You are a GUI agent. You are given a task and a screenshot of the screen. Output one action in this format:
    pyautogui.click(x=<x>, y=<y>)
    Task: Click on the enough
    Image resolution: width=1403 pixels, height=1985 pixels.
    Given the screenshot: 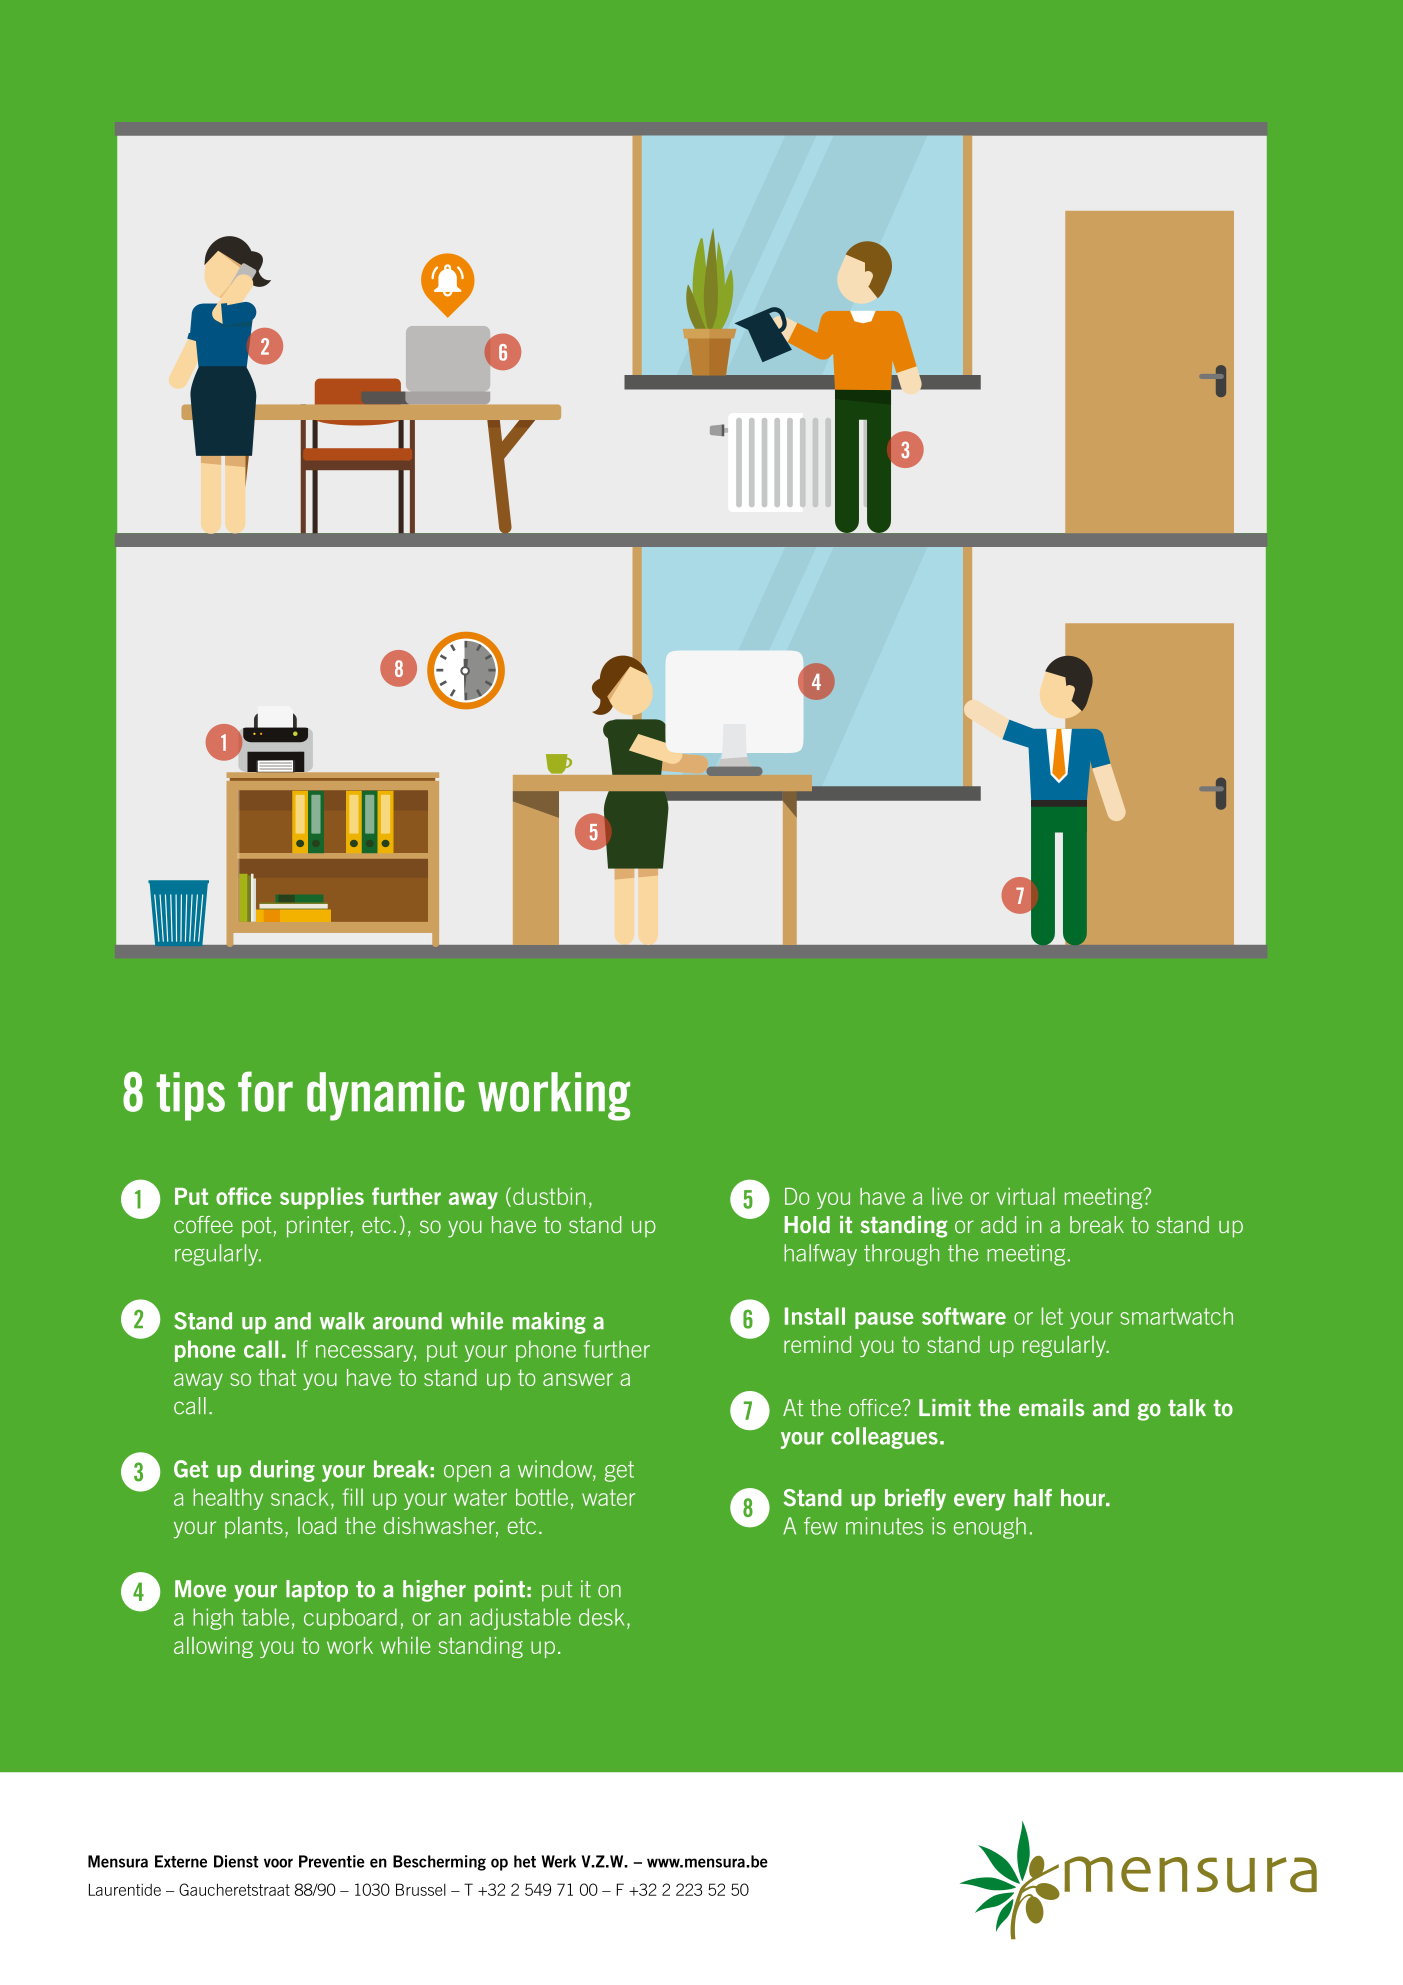 What is the action you would take?
    pyautogui.click(x=990, y=1528)
